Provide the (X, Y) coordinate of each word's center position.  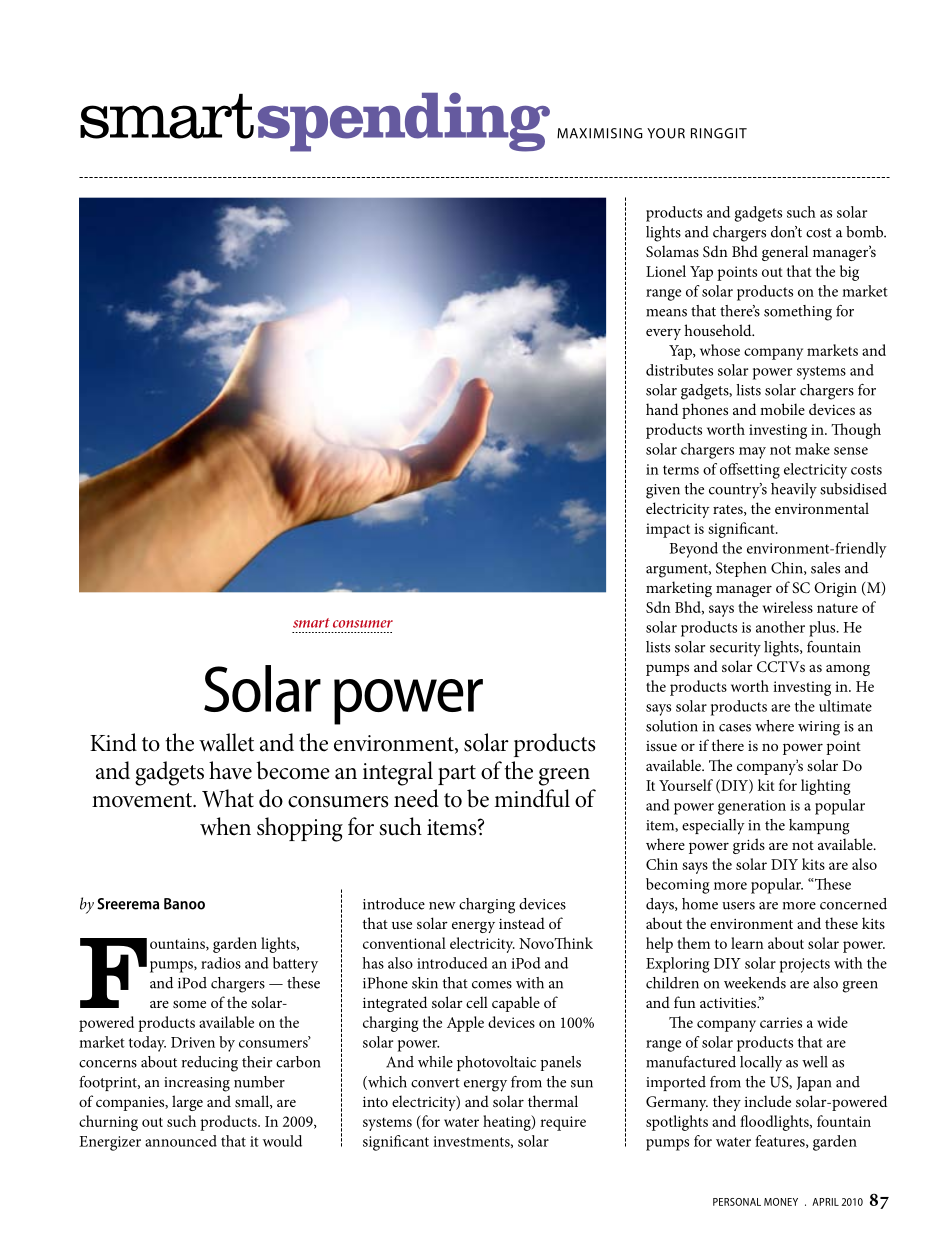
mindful (532, 798)
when (225, 826)
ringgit (719, 133)
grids (749, 846)
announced (181, 1141)
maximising (600, 133)
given (663, 491)
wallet (226, 742)
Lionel (666, 271)
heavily (794, 490)
